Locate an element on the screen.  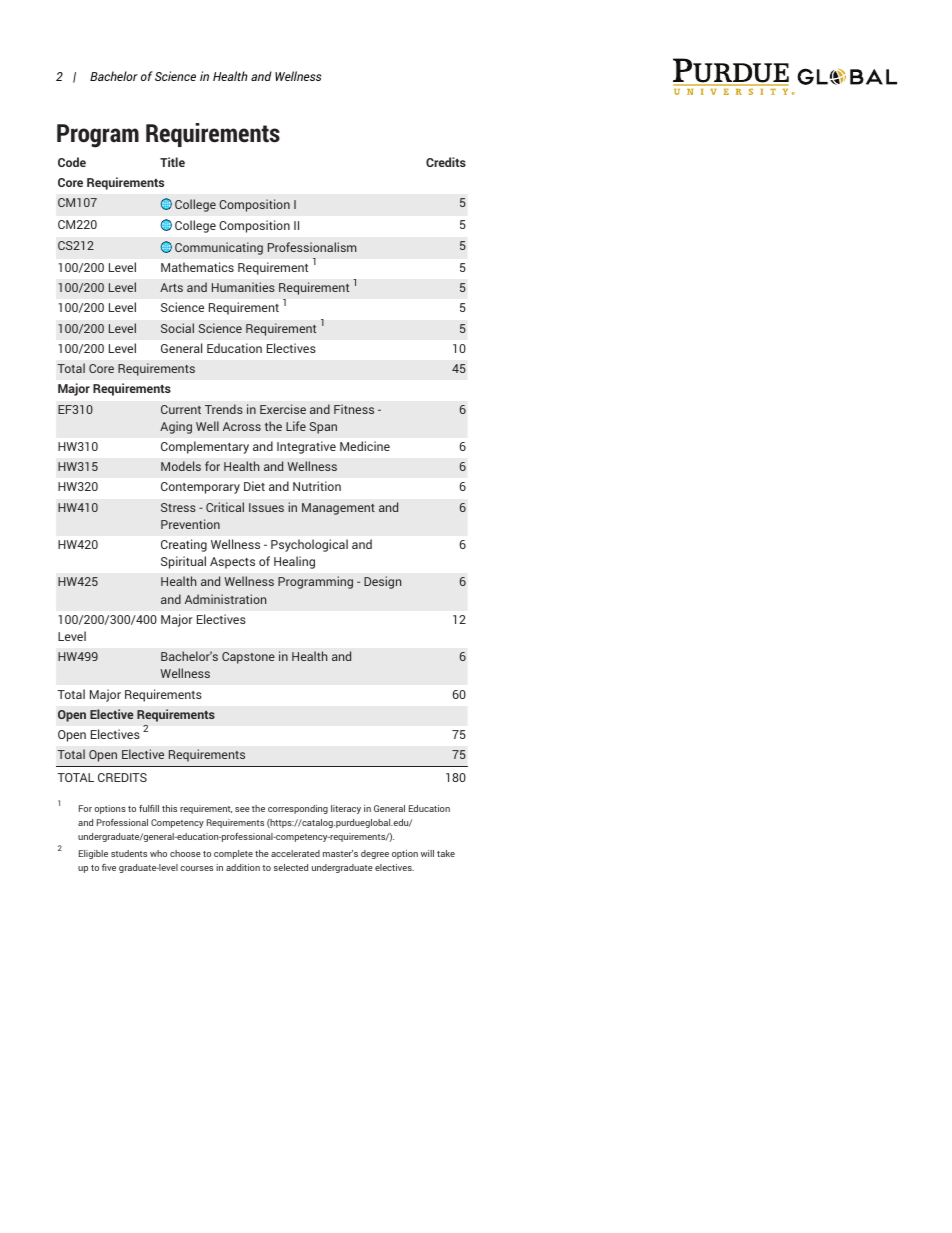
Spiritual is located at coordinates (183, 562).
